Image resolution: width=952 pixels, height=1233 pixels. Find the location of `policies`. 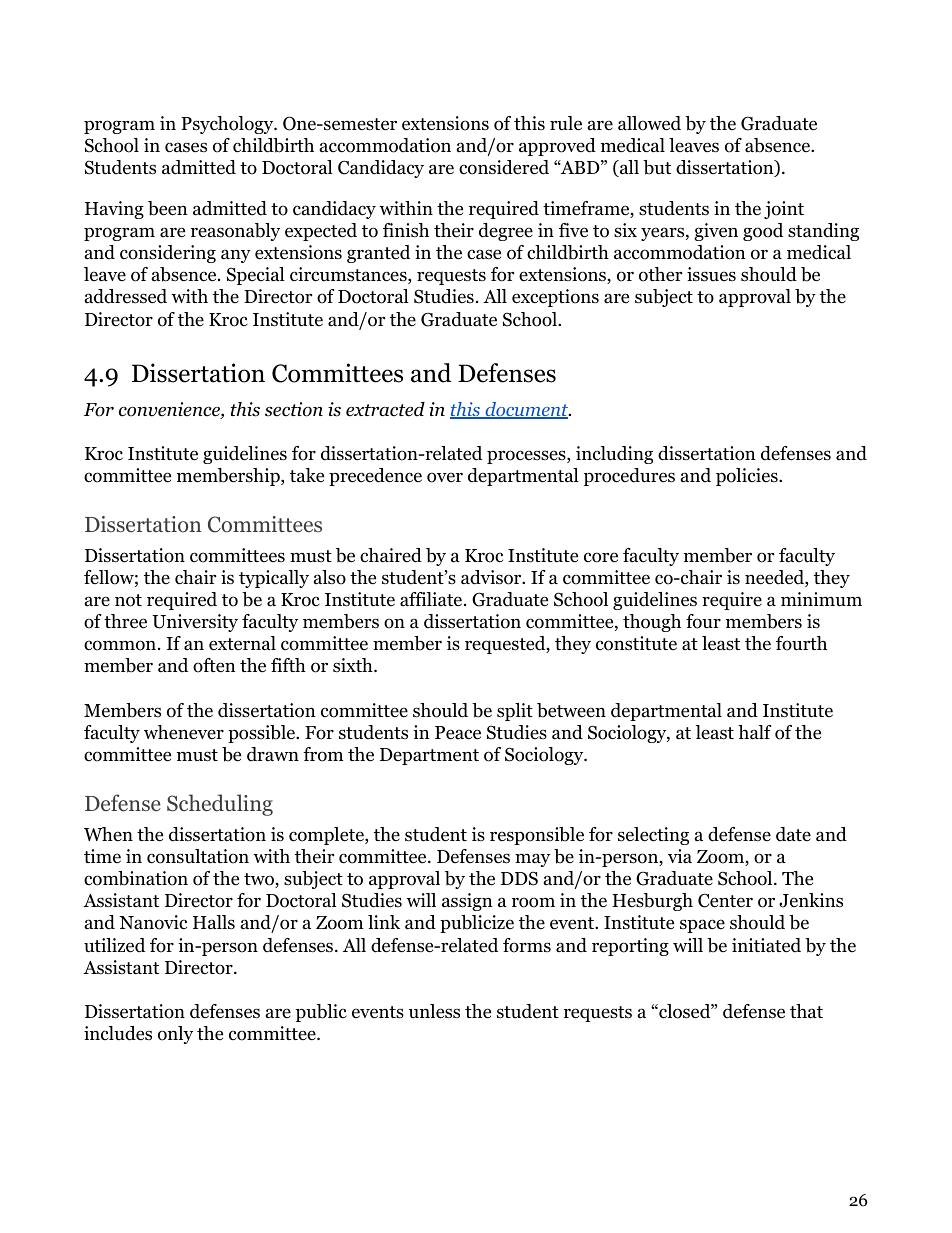

policies is located at coordinates (748, 477).
